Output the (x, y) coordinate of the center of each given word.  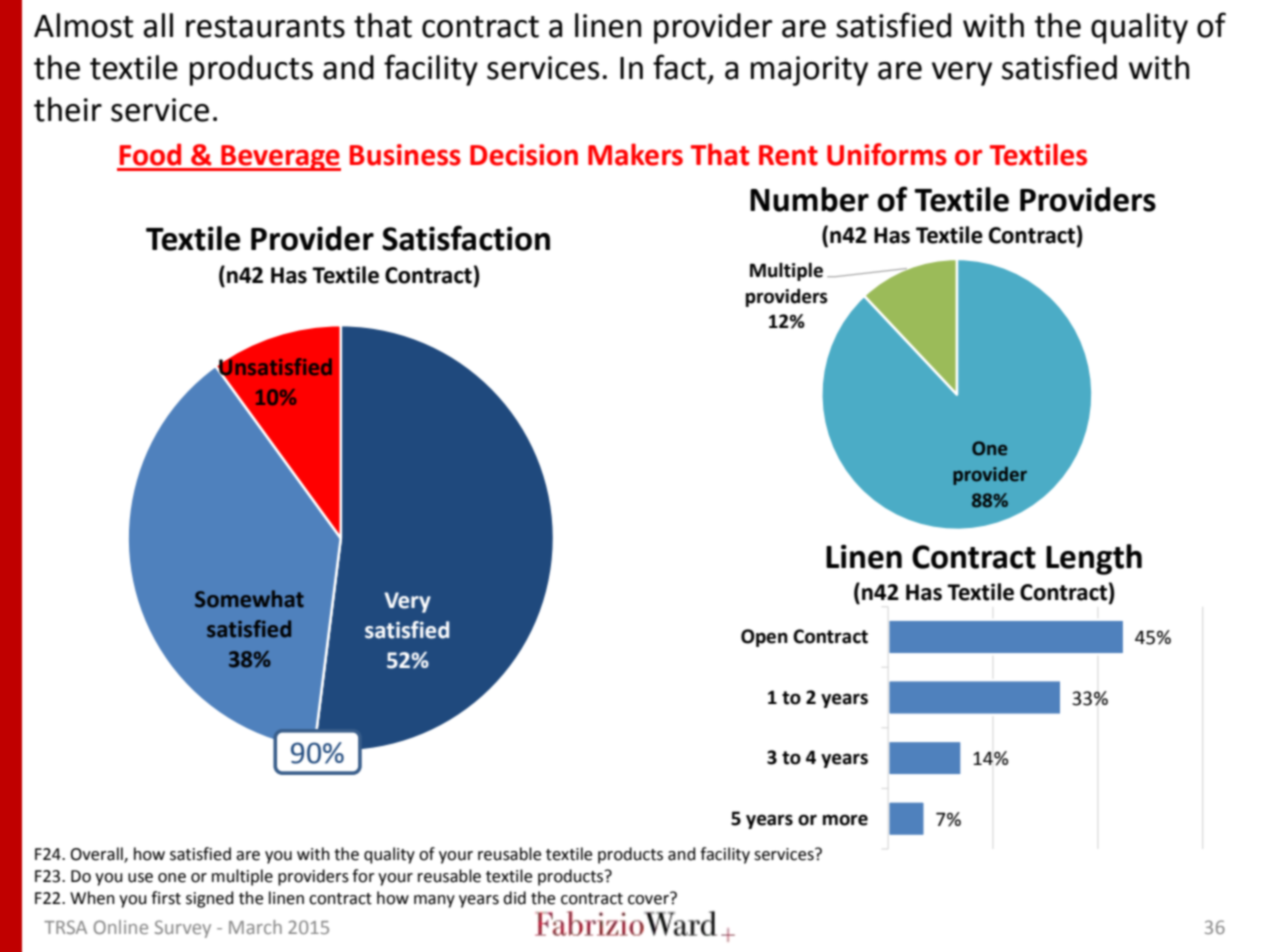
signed (210, 899)
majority (809, 71)
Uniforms (887, 154)
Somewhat (249, 599)
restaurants (265, 27)
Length (1094, 559)
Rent (788, 155)
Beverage (280, 158)
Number (809, 199)
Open (764, 638)
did (514, 898)
